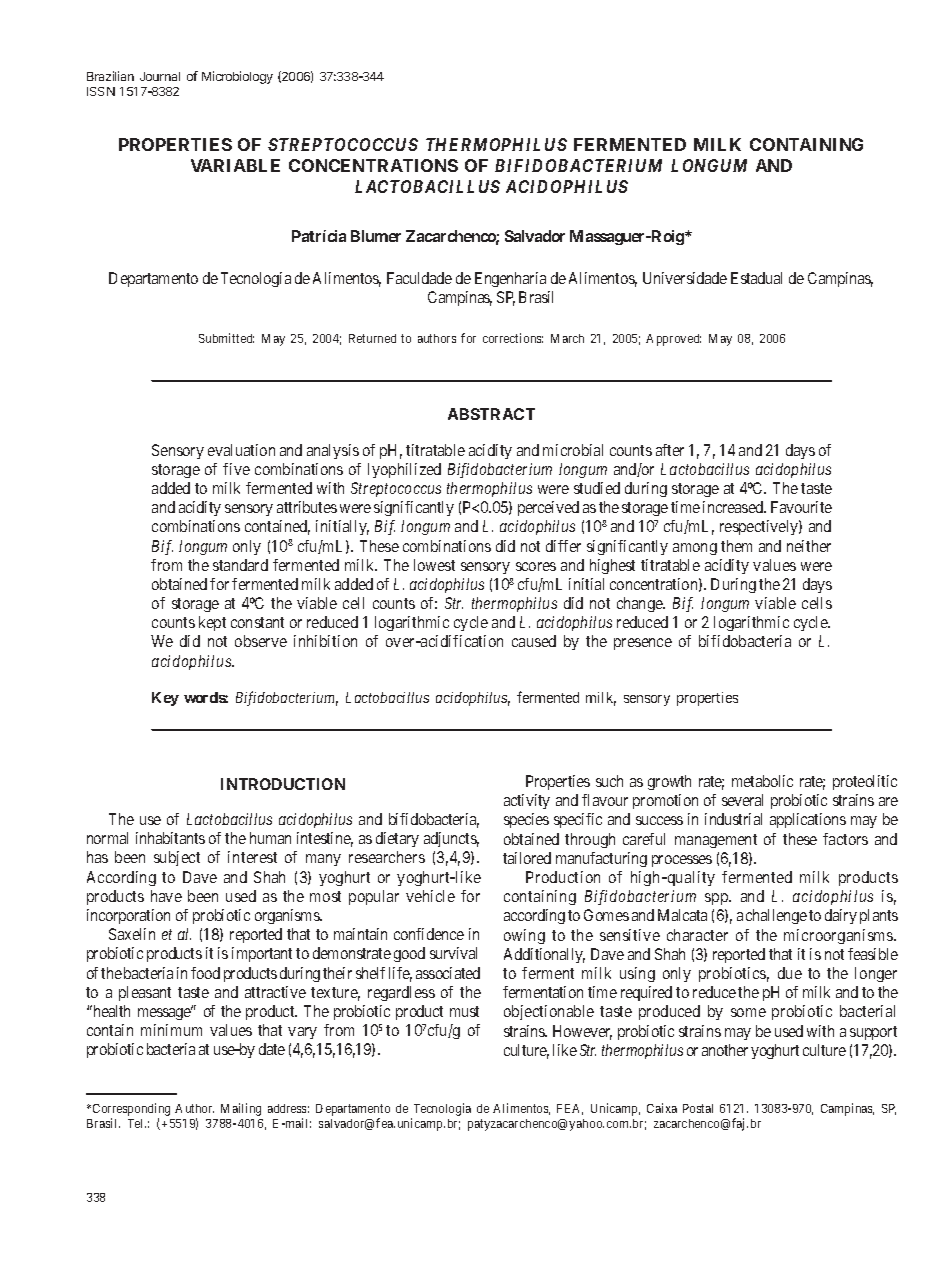 This page has height=1270, width=952. Describe the element at coordinates (212, 623) in the page. I see `kept` at that location.
